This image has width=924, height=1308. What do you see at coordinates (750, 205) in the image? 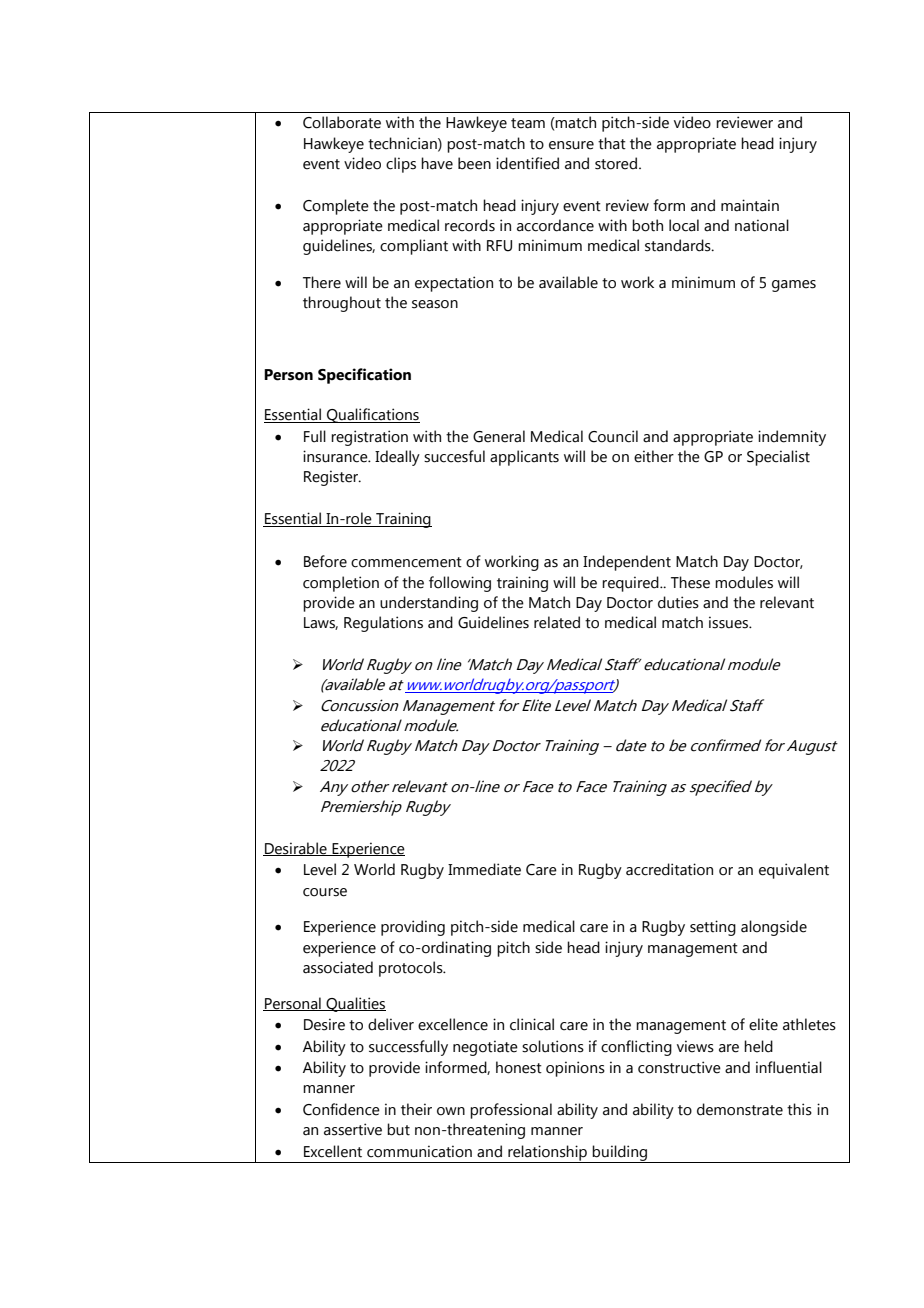
I see `maintain` at bounding box center [750, 205].
